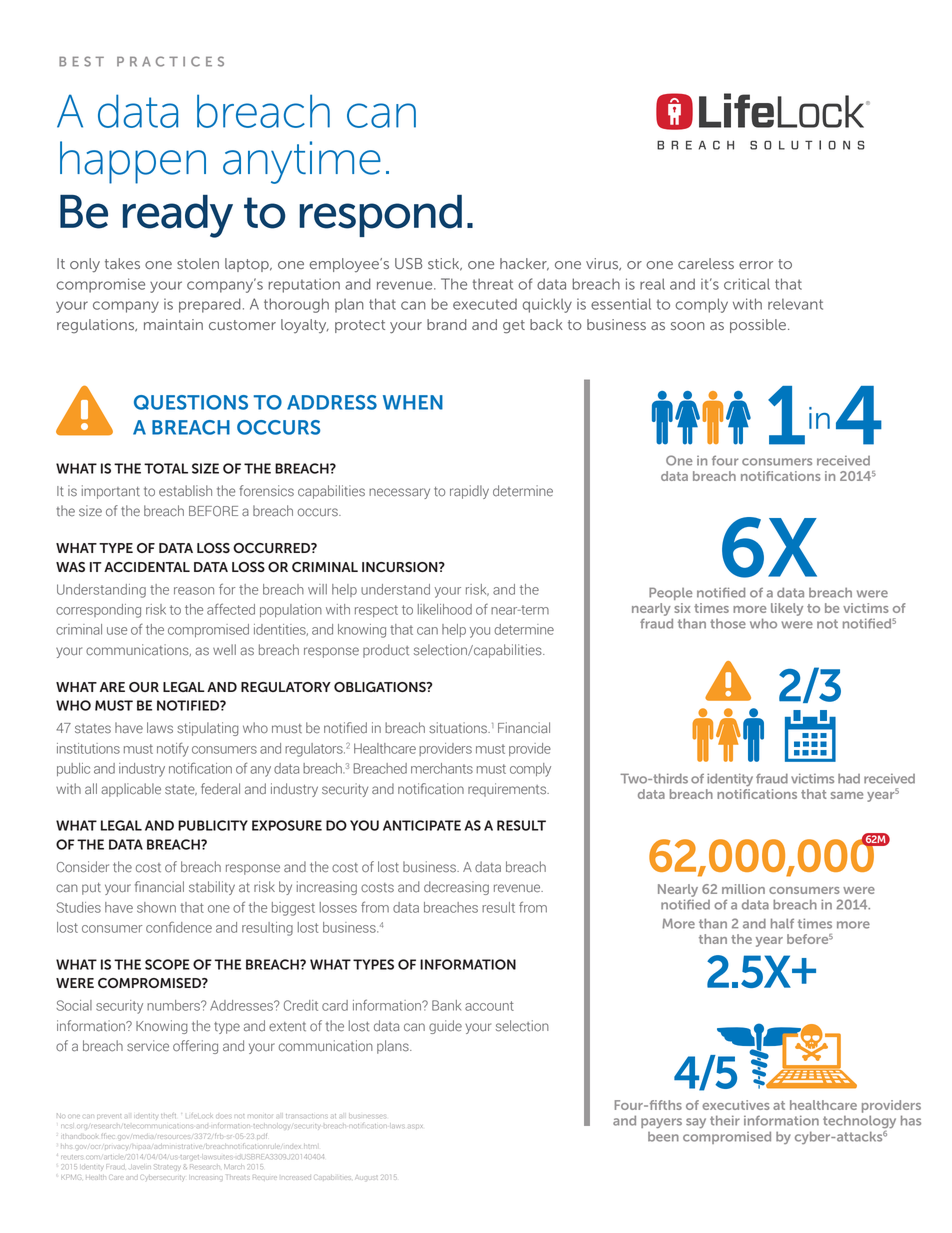 The width and height of the screenshot is (952, 1233). I want to click on August, so click(366, 1177).
